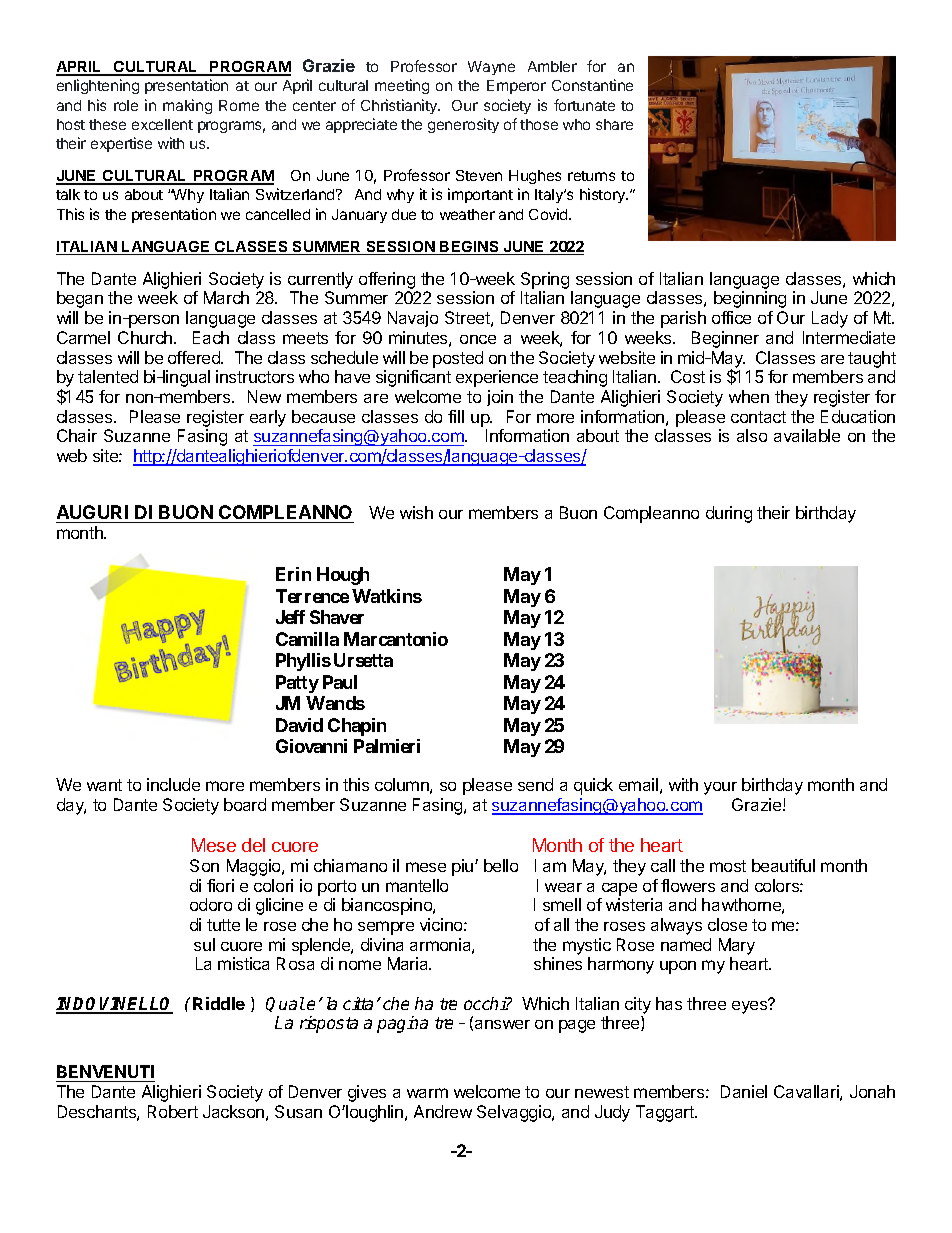  Describe the element at coordinates (77, 435) in the screenshot. I see `Chair` at that location.
